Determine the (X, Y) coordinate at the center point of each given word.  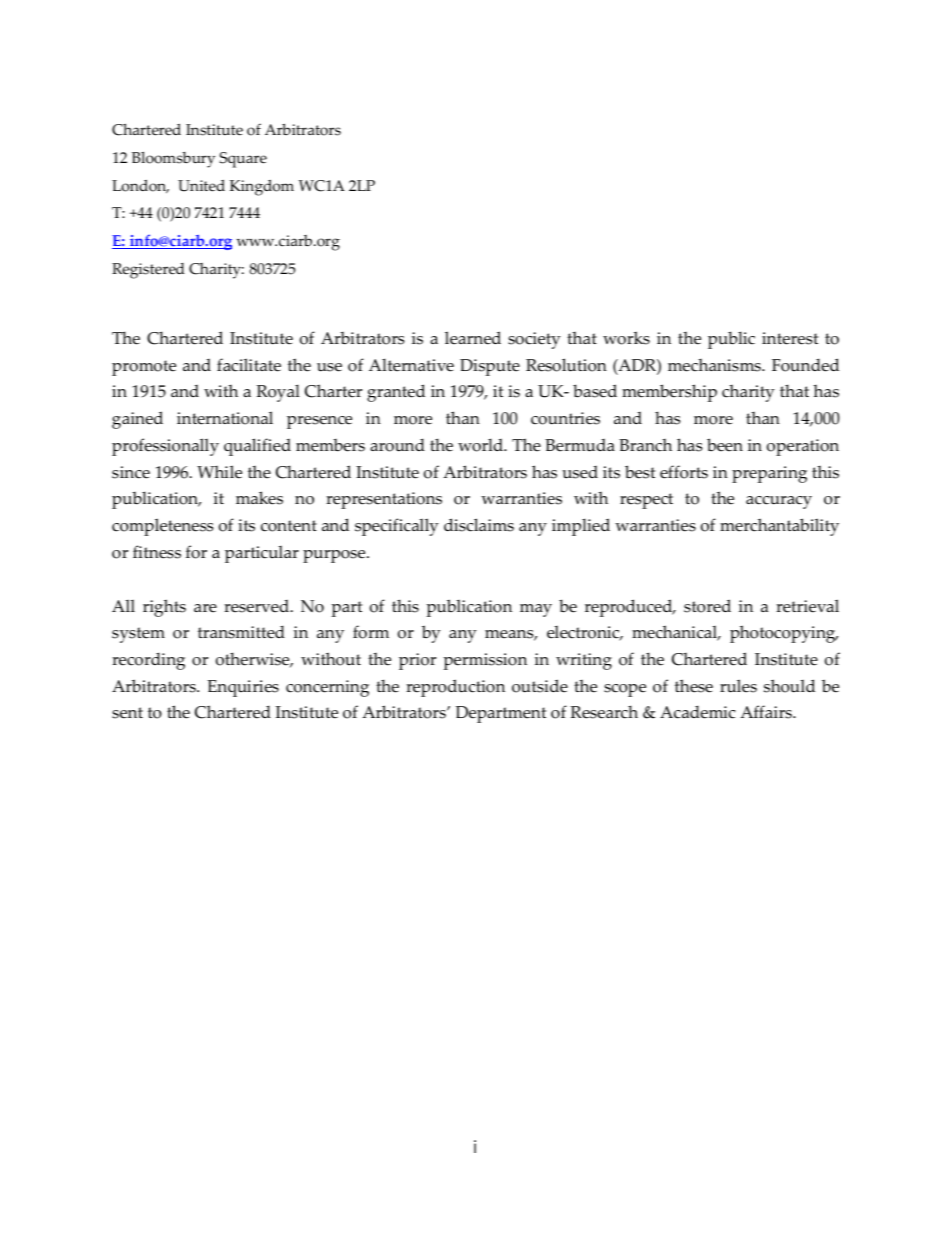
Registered (148, 271)
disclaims (479, 525)
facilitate (249, 365)
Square (243, 160)
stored (707, 606)
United (201, 186)
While (219, 472)
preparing (769, 474)
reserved (257, 606)
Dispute (490, 367)
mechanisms (715, 365)
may (536, 610)
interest (790, 338)
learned (473, 338)
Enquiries (243, 688)
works (626, 338)
